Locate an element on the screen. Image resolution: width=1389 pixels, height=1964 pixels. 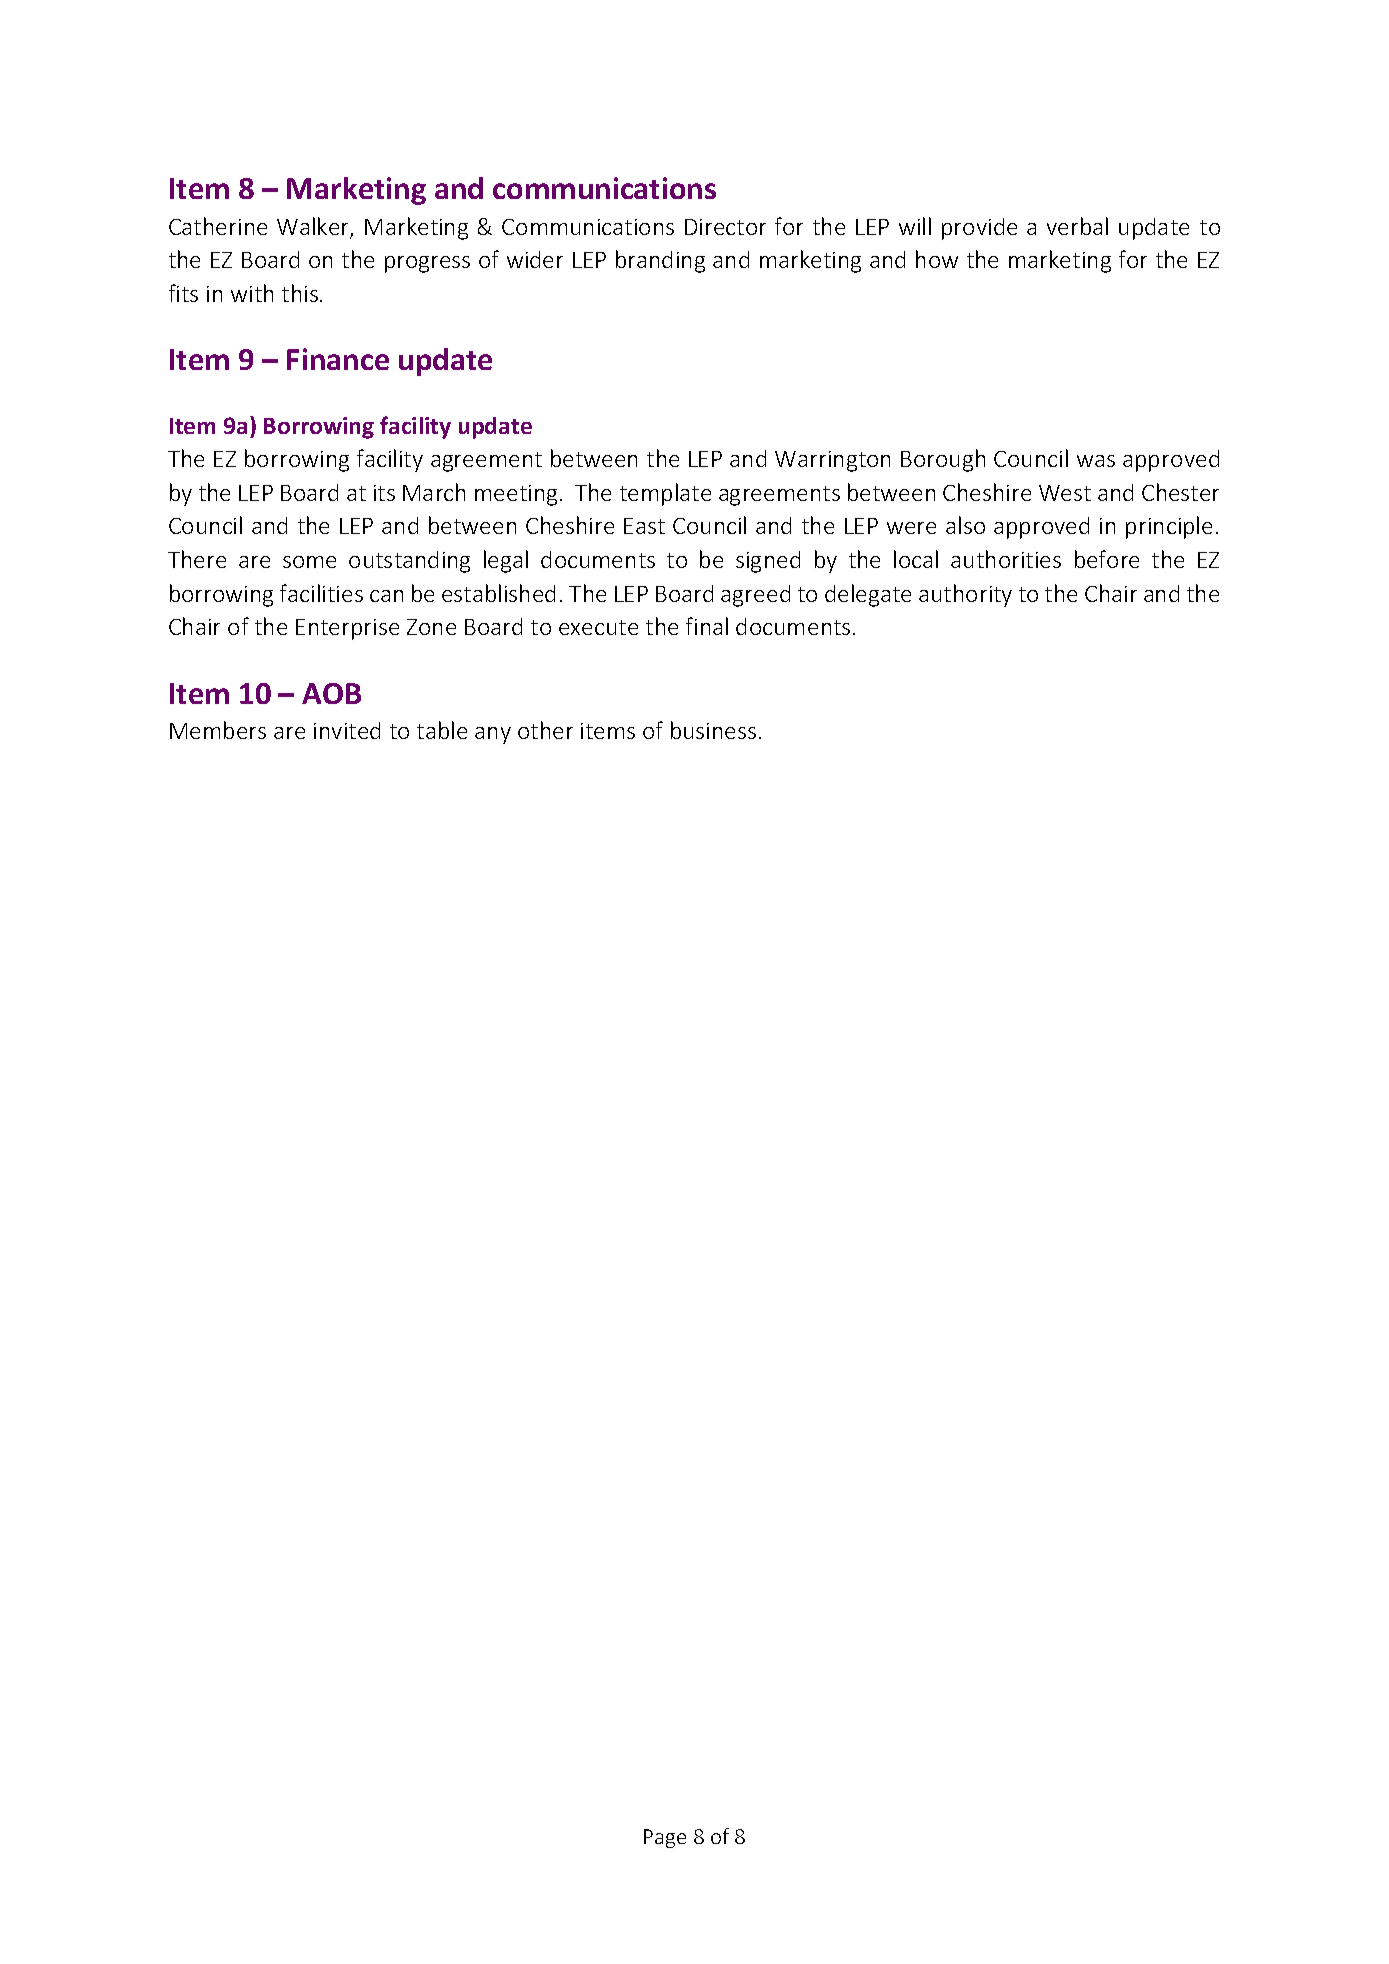
Enterprise is located at coordinates (347, 629).
